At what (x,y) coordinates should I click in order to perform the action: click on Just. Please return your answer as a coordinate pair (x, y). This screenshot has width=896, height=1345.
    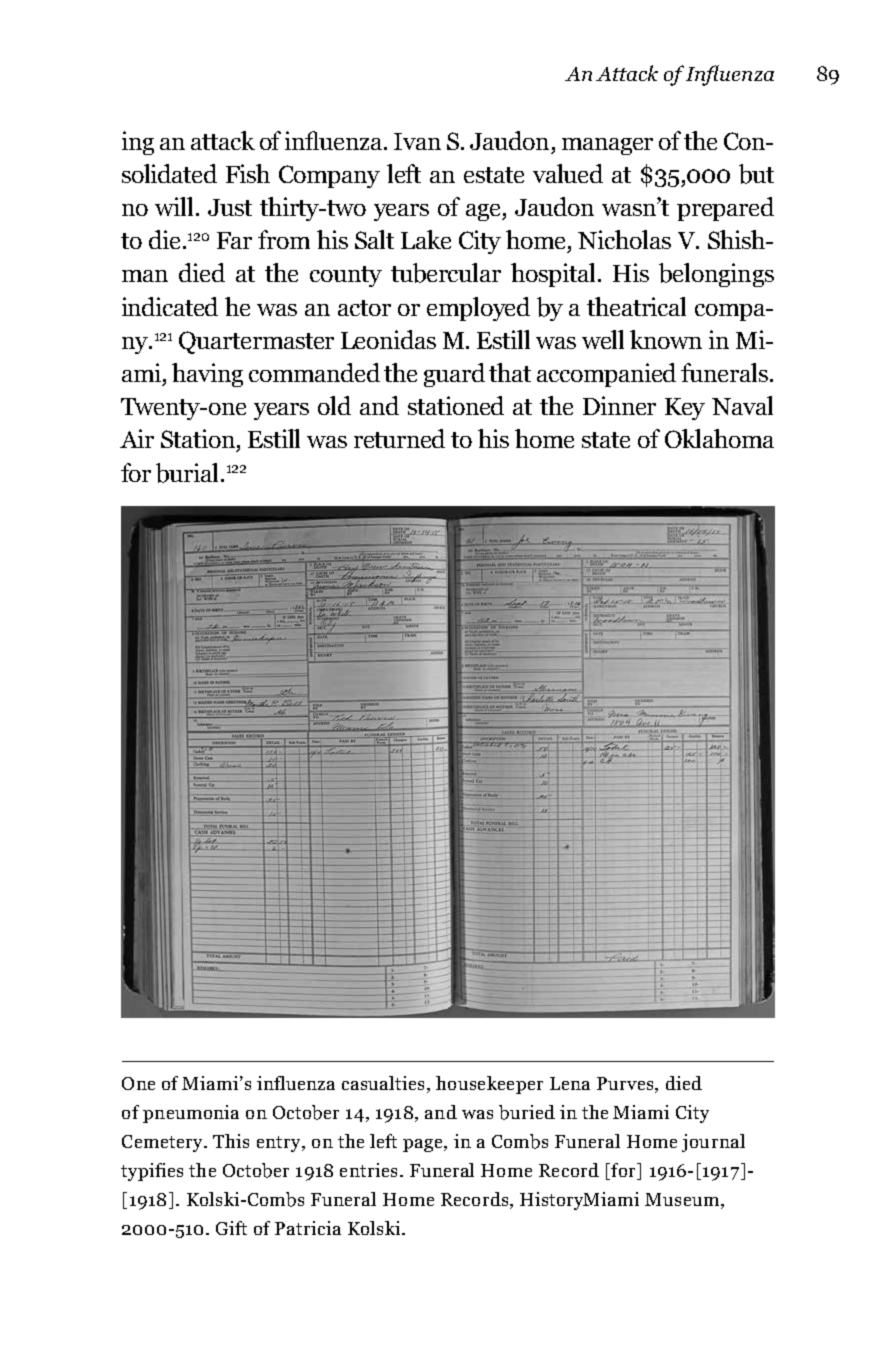
    Looking at the image, I should click on (230, 207).
